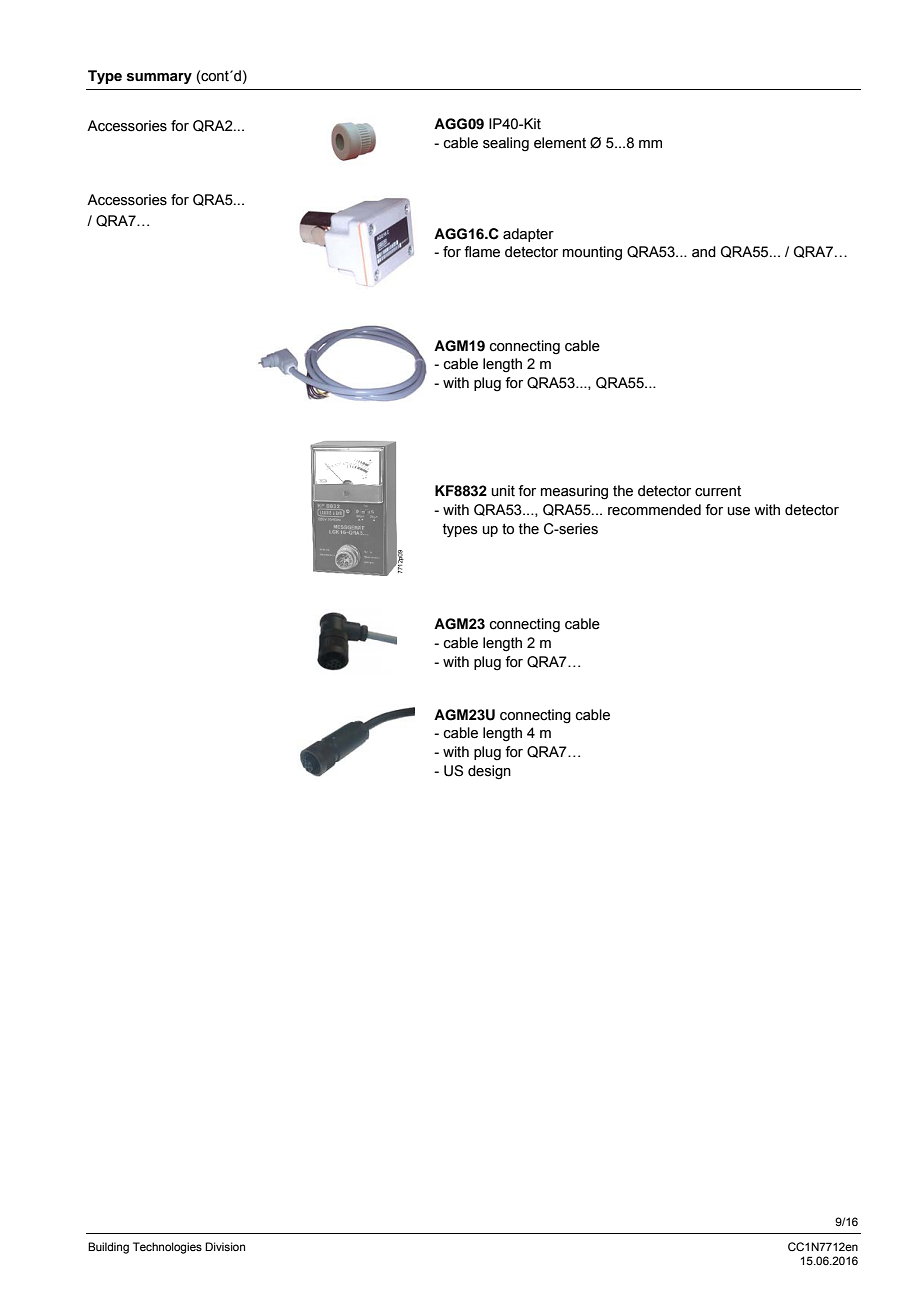 The image size is (924, 1308). I want to click on element, so click(560, 143).
